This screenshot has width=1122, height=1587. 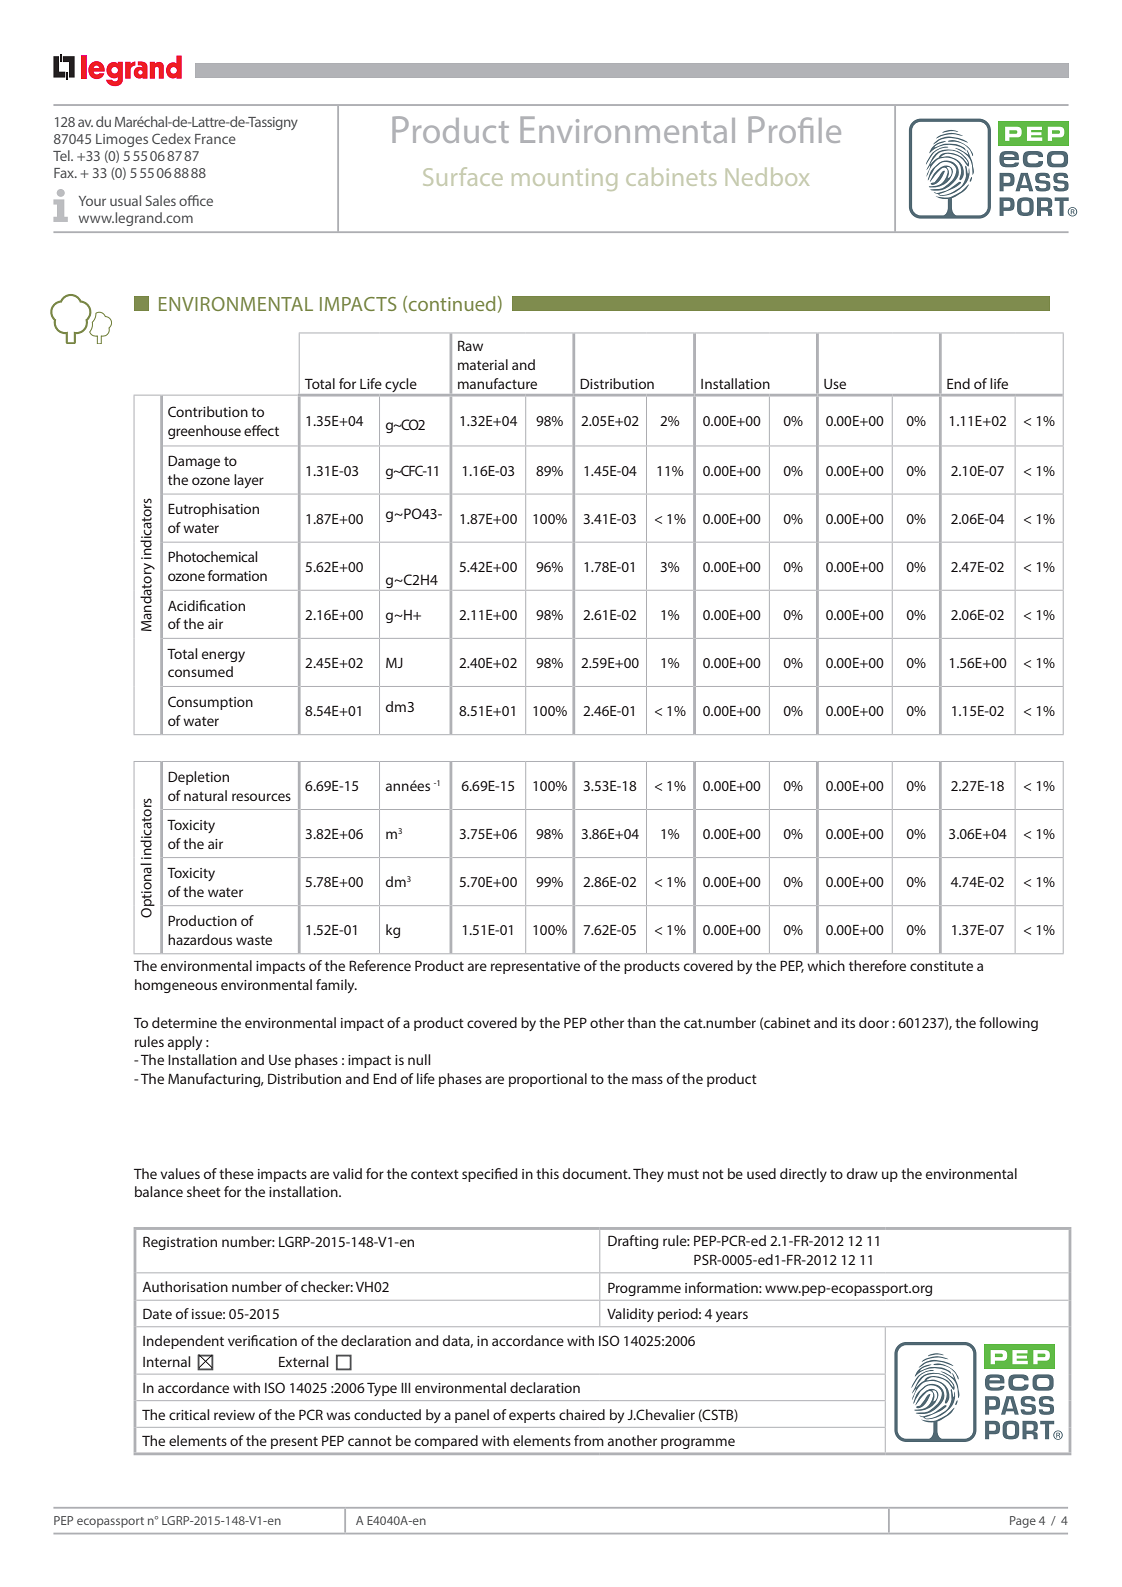 What do you see at coordinates (641, 1022) in the screenshot?
I see `than` at bounding box center [641, 1022].
